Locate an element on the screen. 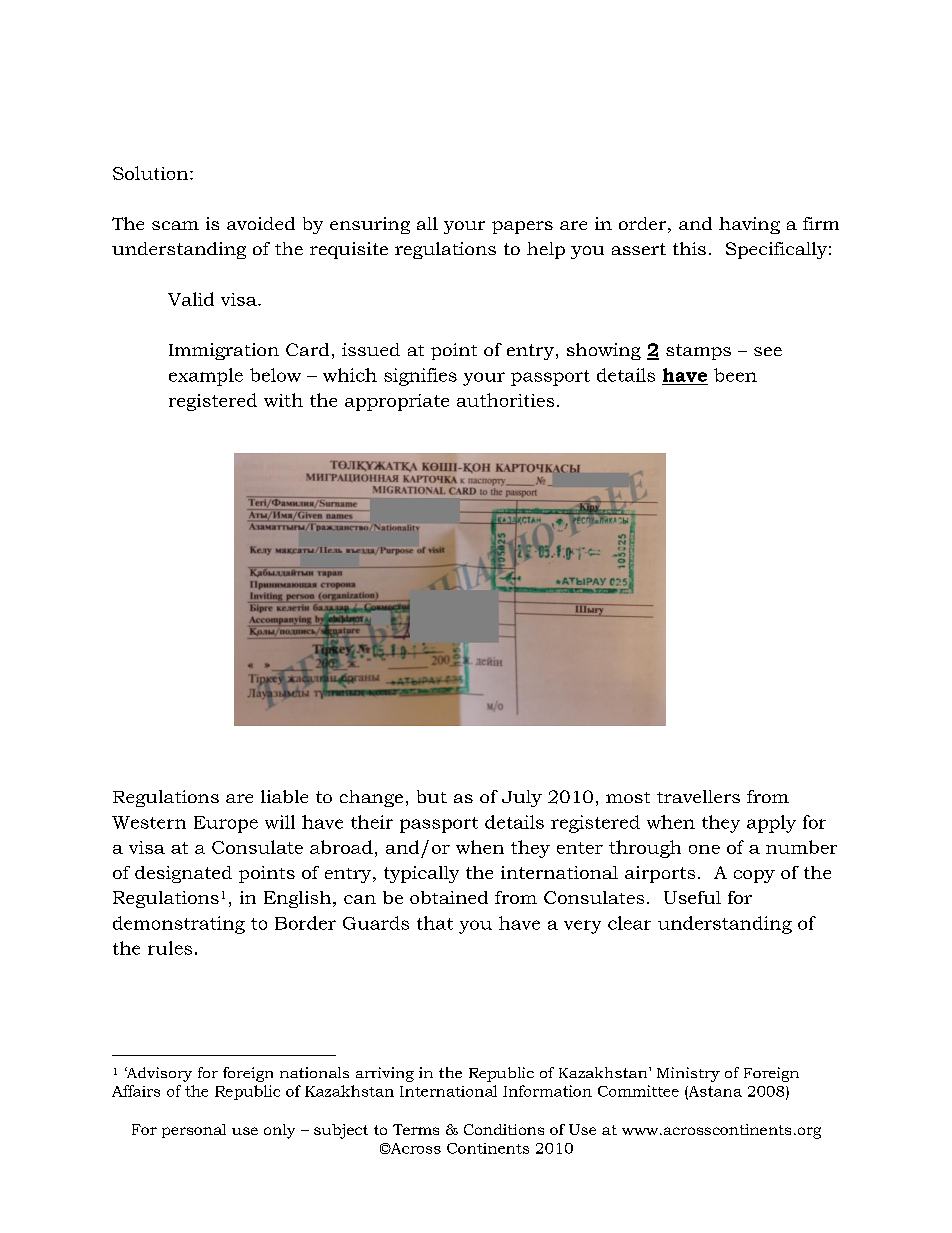  avoided is located at coordinates (261, 223).
